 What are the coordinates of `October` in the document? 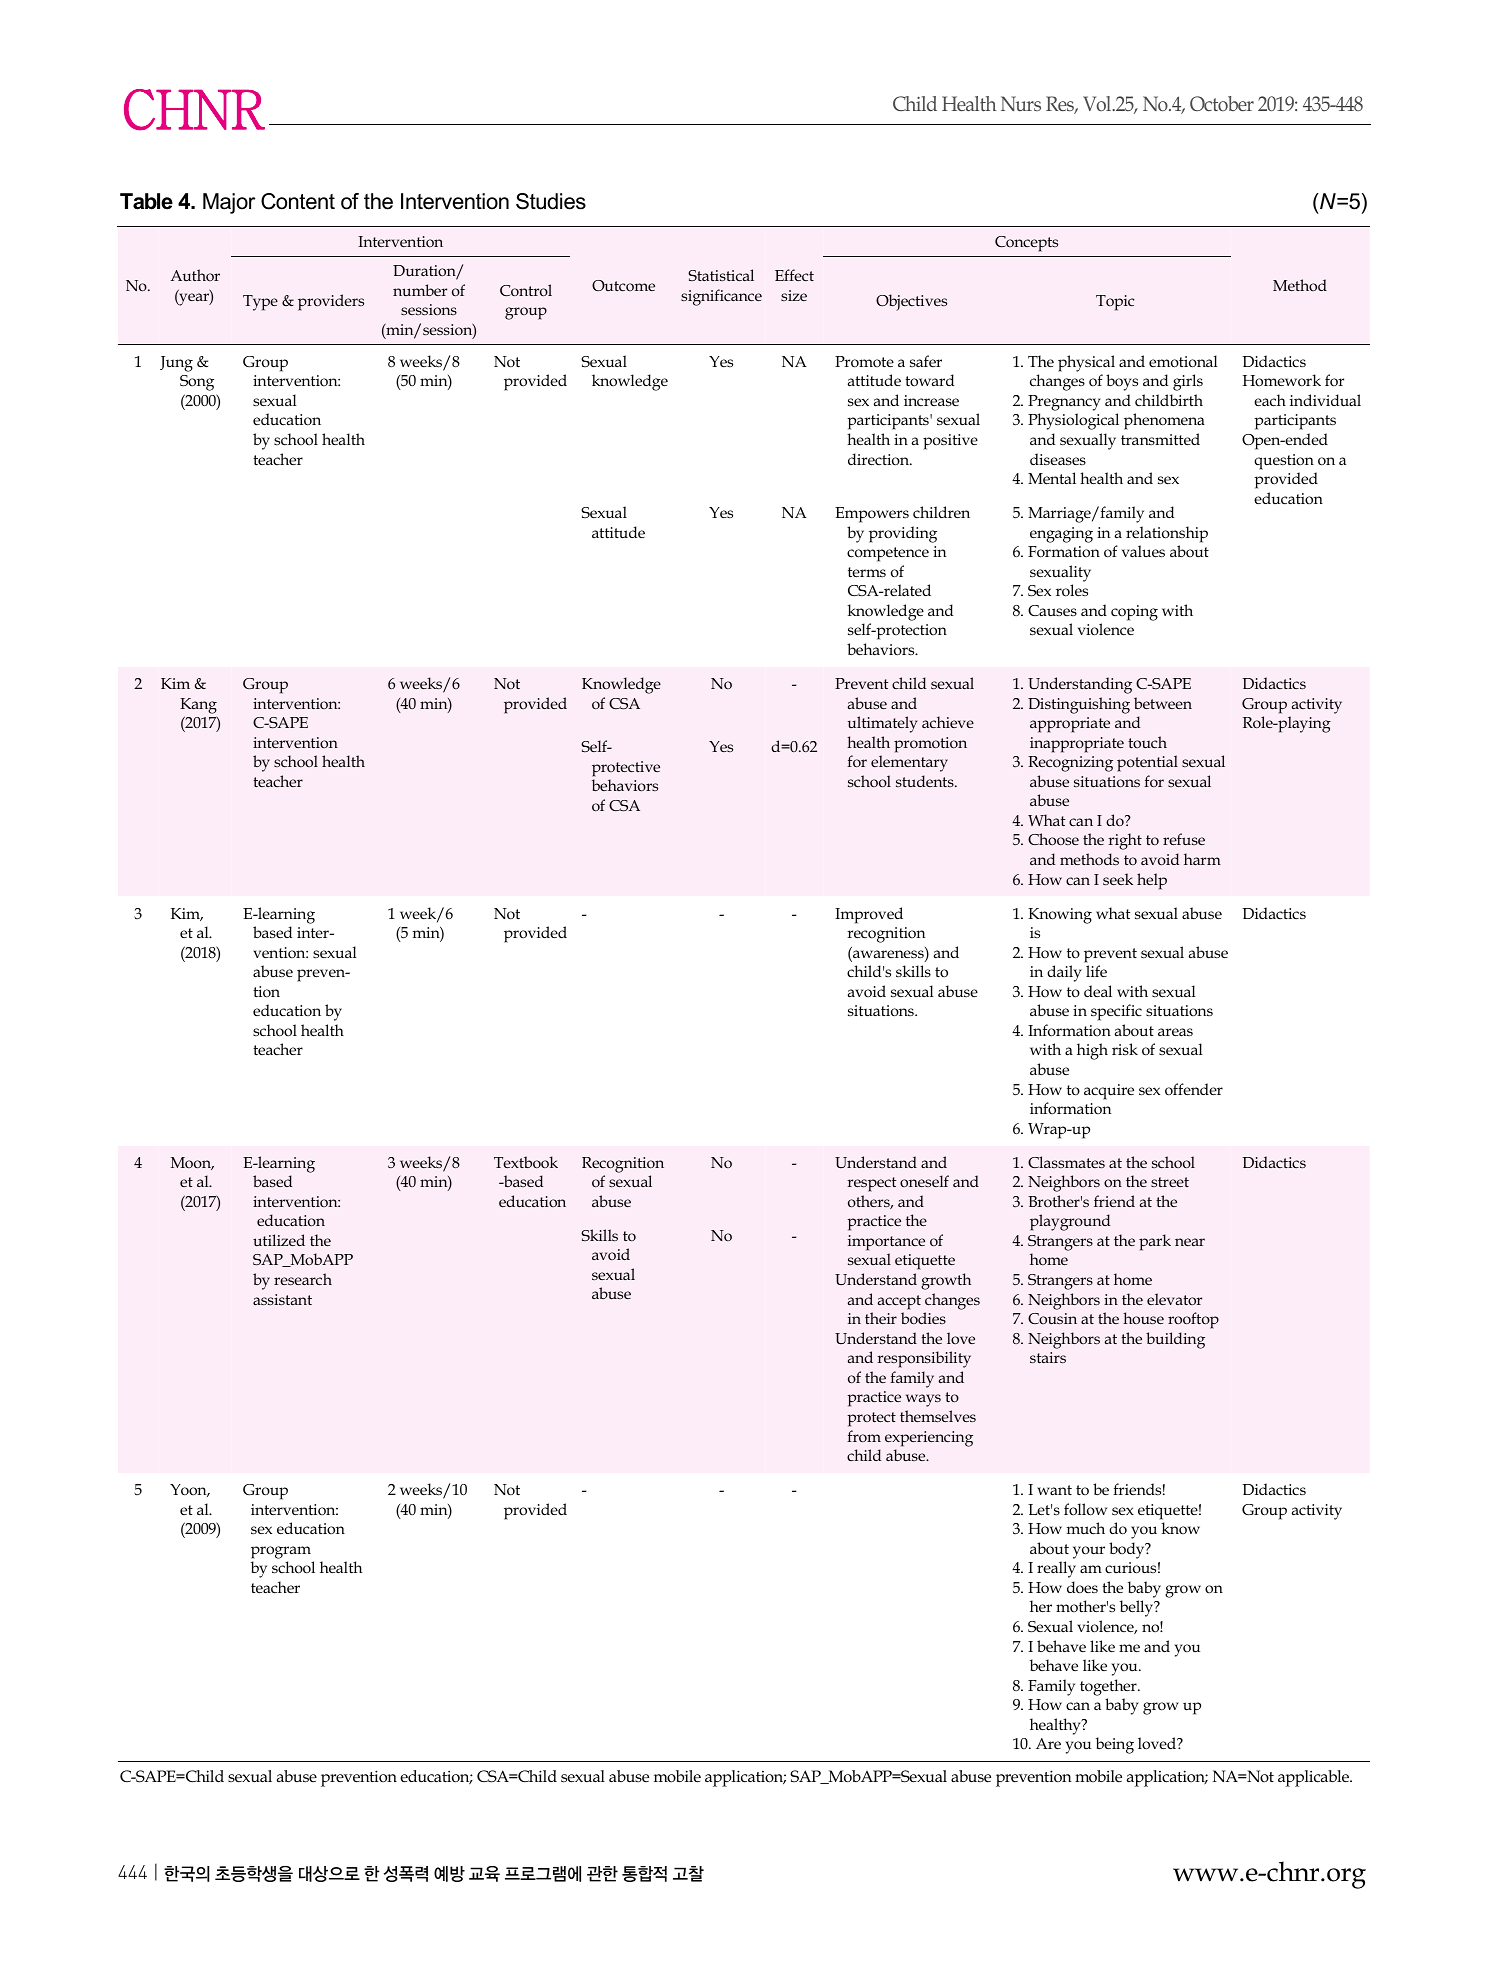 It's located at (1222, 103).
